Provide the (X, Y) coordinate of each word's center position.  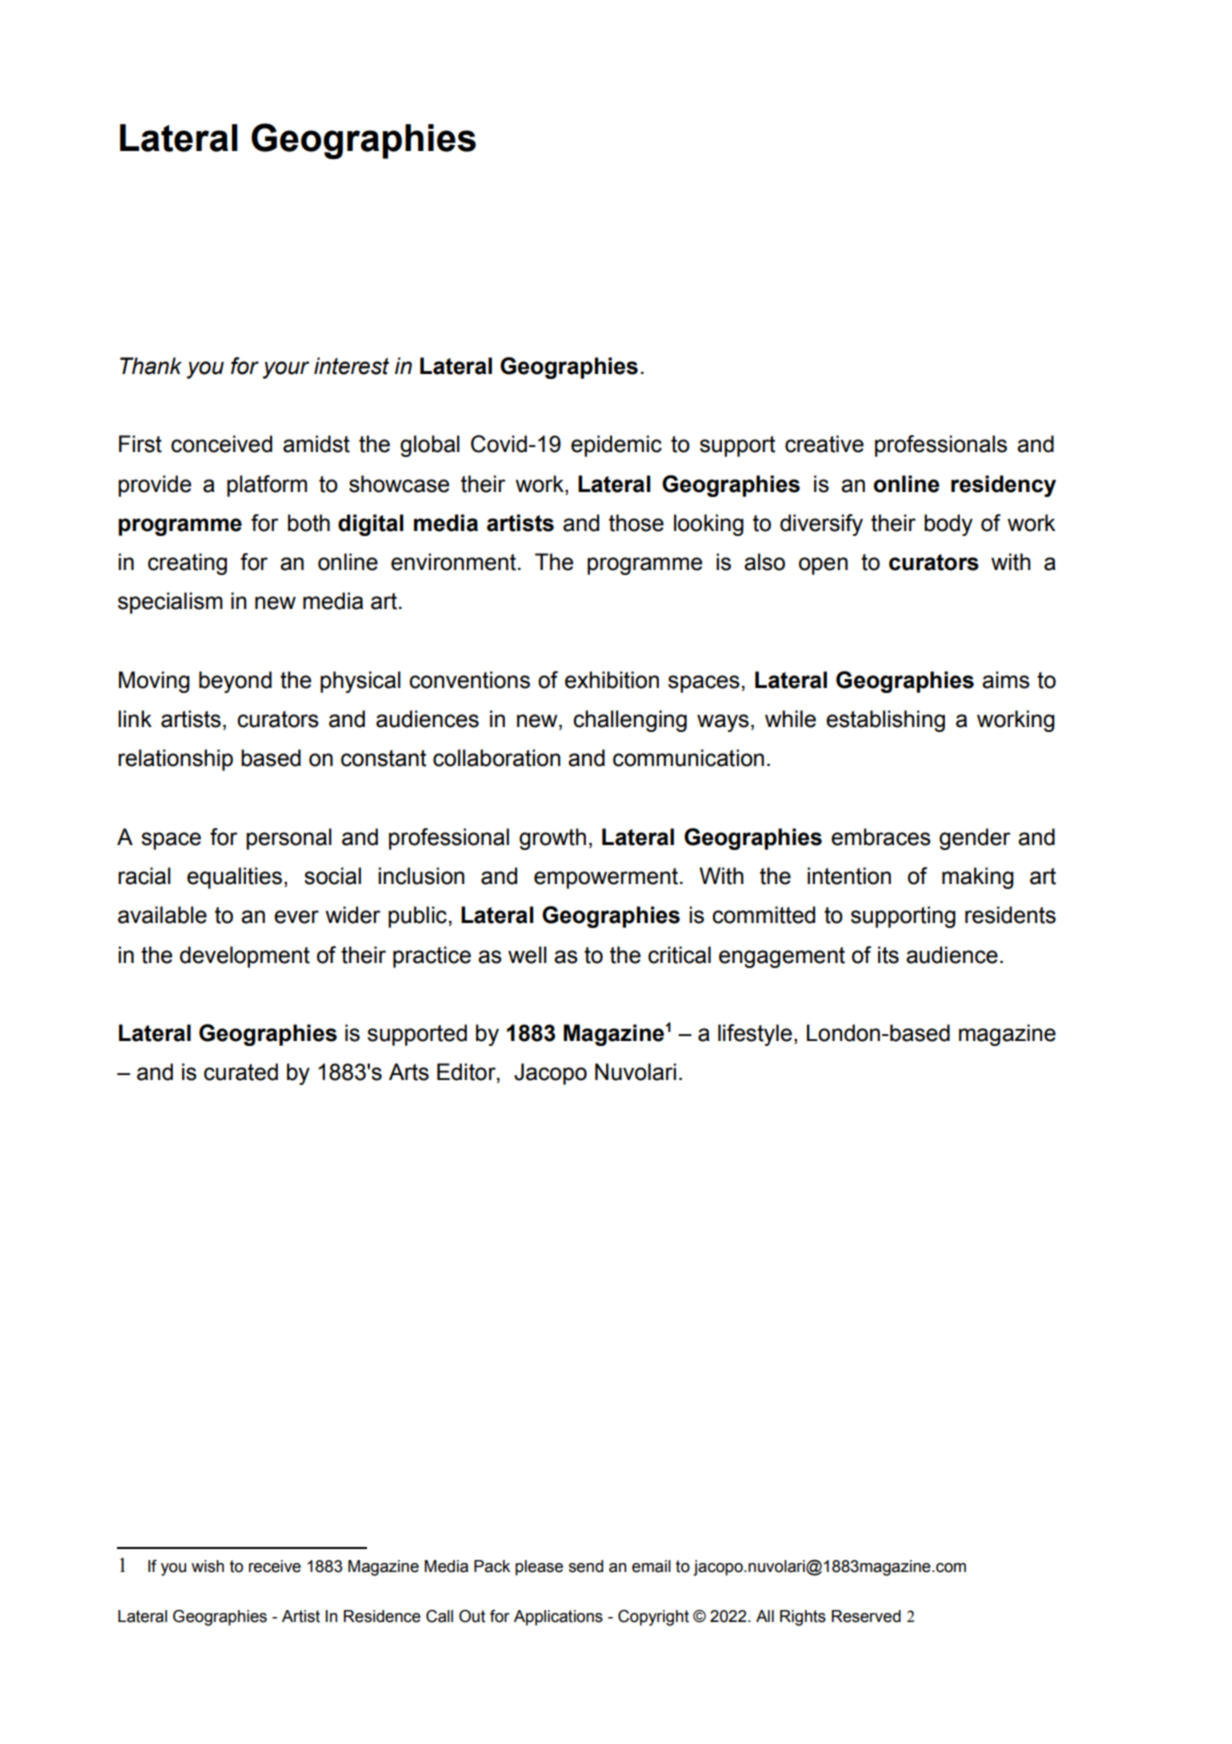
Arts (409, 1072)
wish (207, 1566)
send (586, 1566)
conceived (221, 444)
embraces (881, 837)
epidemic (616, 446)
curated (241, 1072)
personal (289, 839)
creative (824, 444)
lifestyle (755, 1035)
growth (552, 839)
